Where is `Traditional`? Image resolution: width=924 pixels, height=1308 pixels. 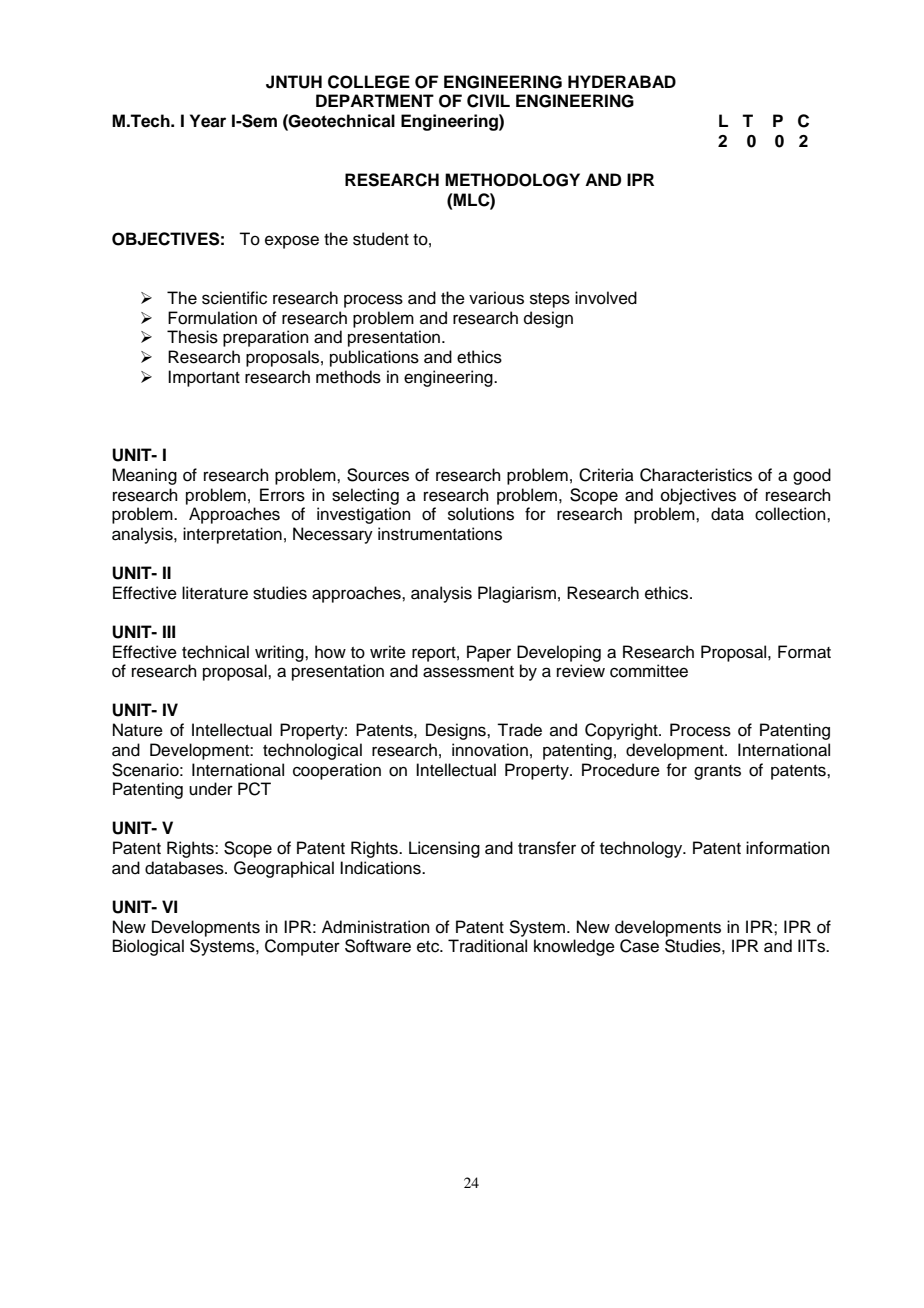 Traditional is located at coordinates (487, 946).
